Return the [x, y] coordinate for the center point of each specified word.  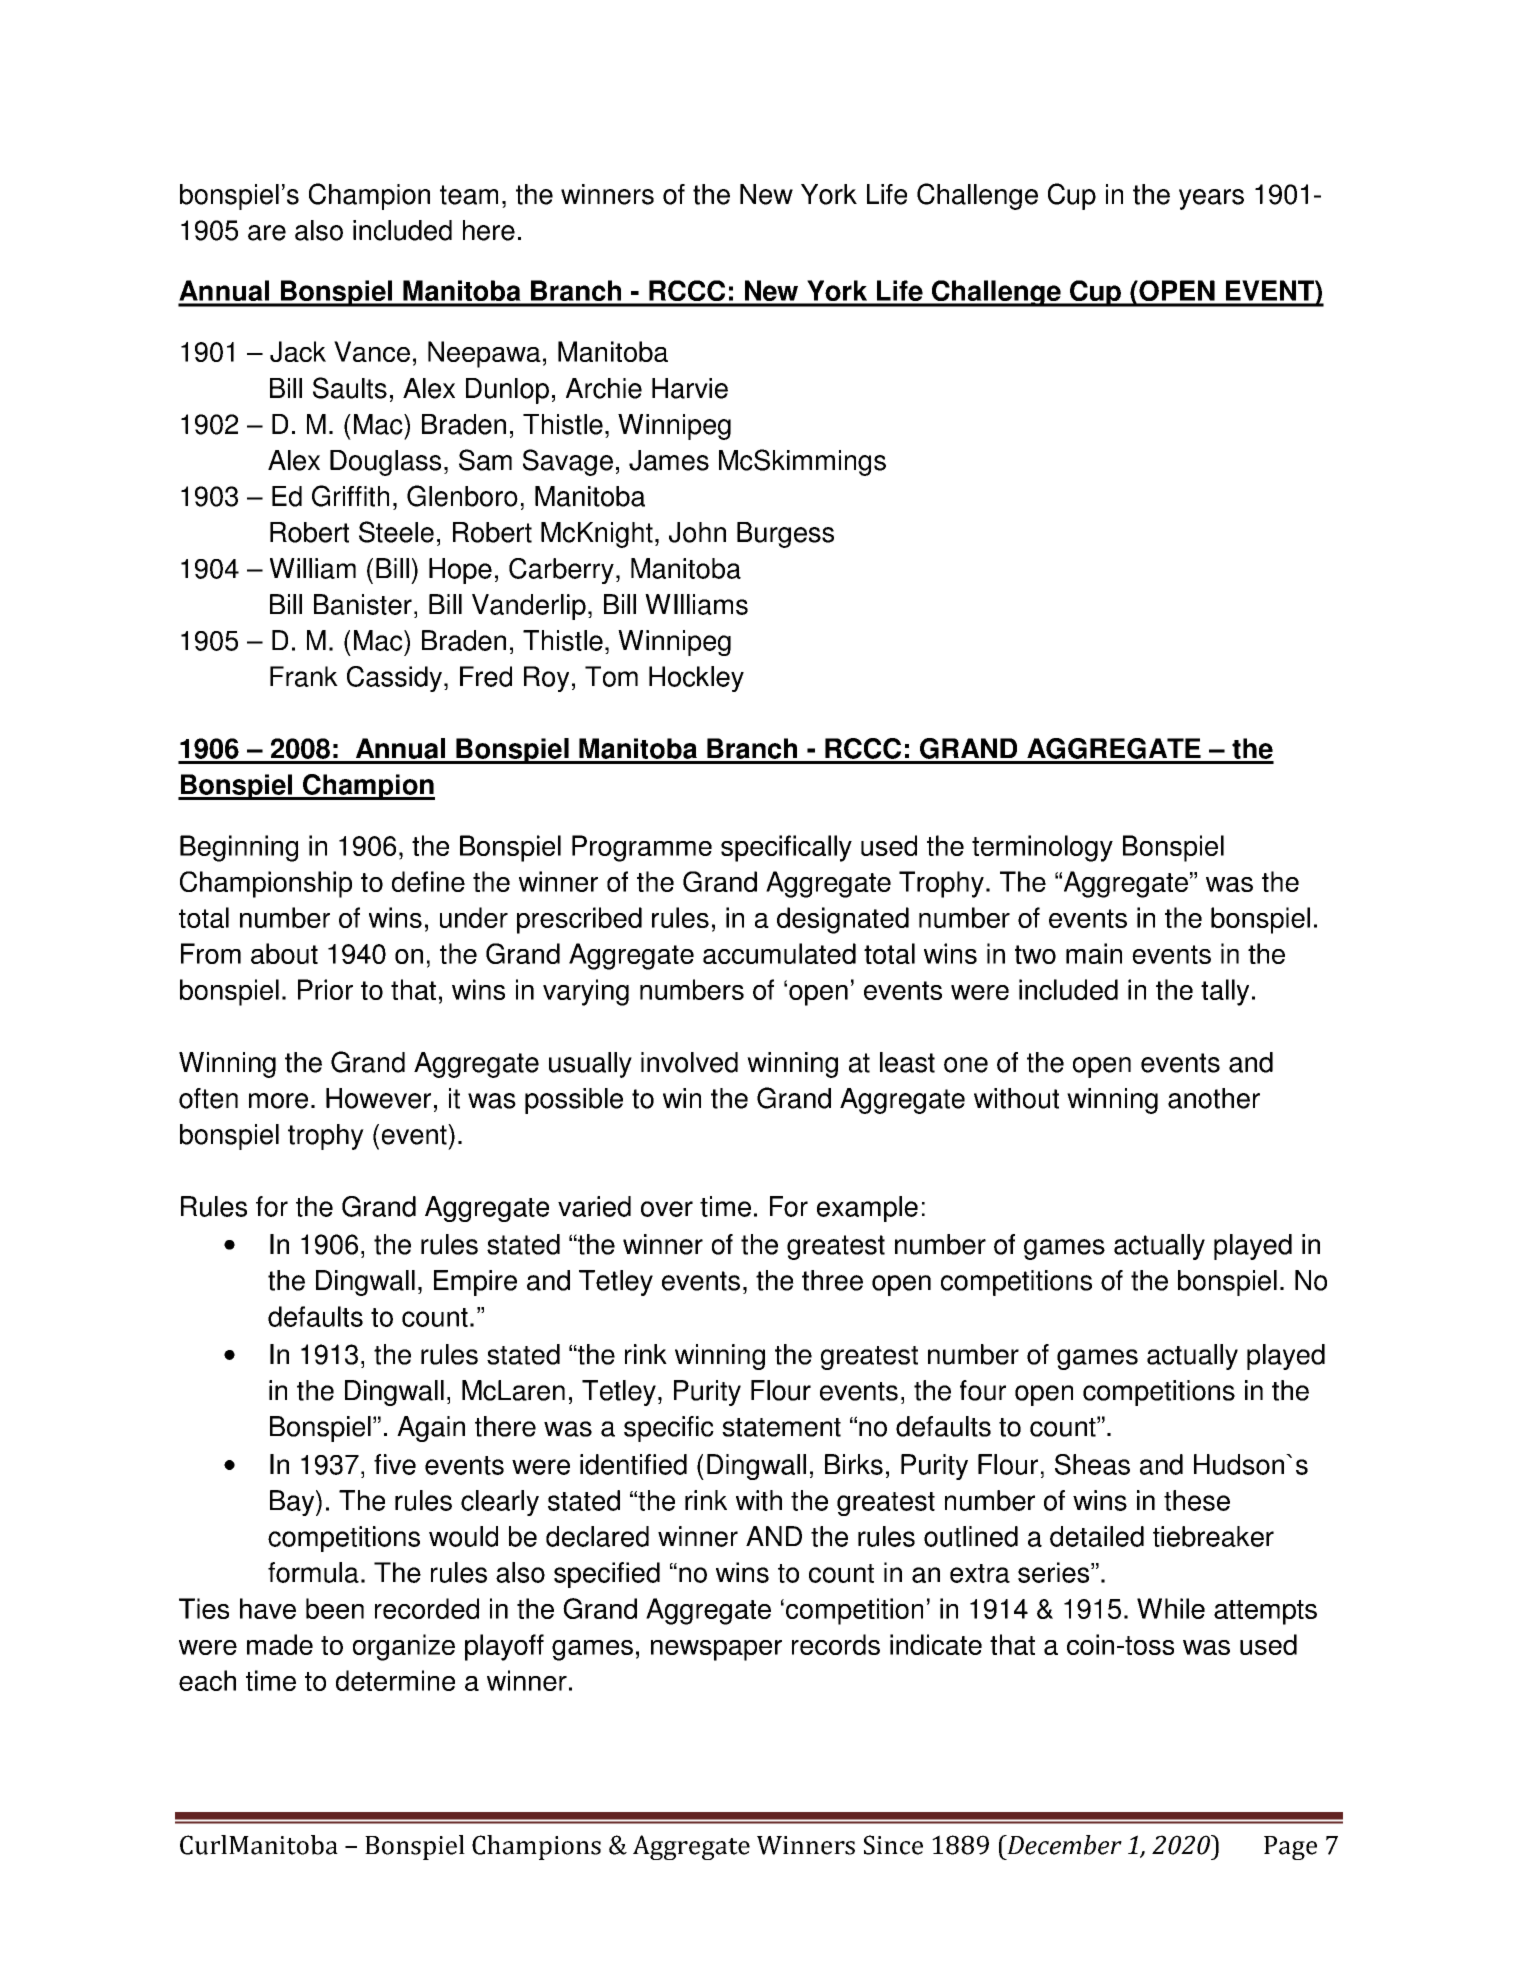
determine [395, 1680]
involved [689, 1062]
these [1197, 1500]
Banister [363, 604]
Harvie [690, 388]
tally [1225, 992]
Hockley [696, 679]
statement [781, 1427]
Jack [298, 351]
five [395, 1464]
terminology [1042, 848]
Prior [325, 989]
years [1211, 199]
